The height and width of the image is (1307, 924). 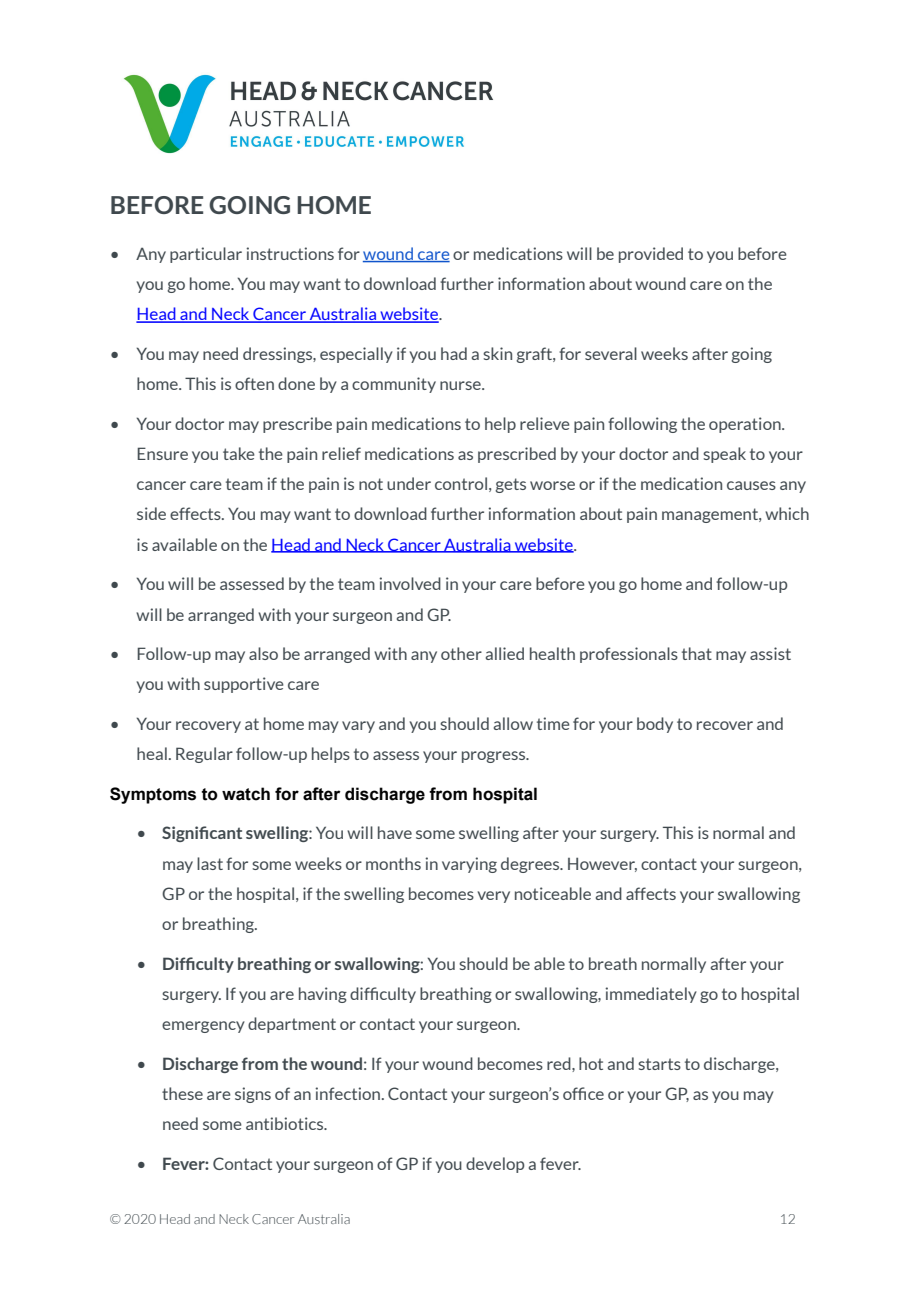 What do you see at coordinates (651, 255) in the image?
I see `provided` at bounding box center [651, 255].
